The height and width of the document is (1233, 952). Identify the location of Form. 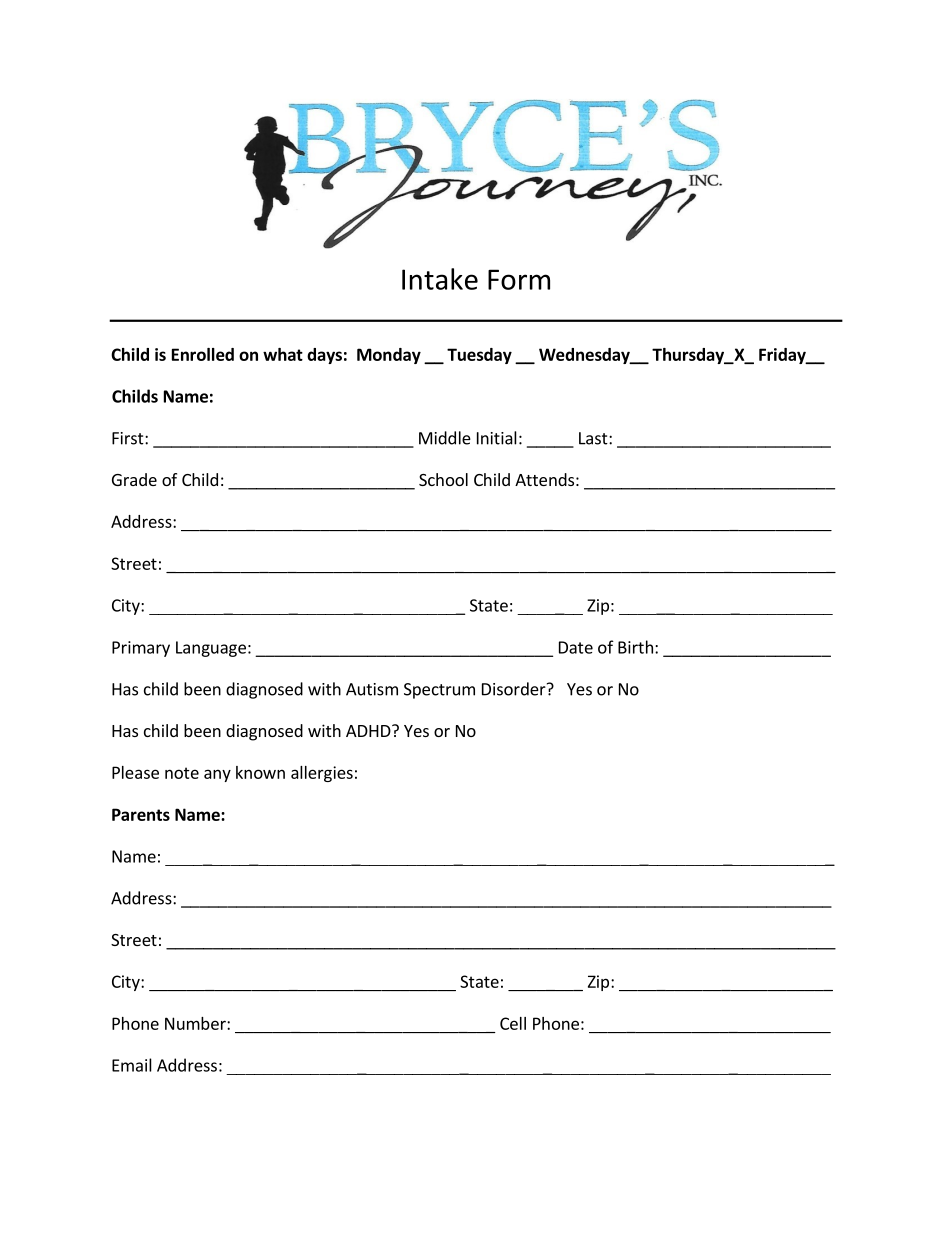
(519, 279).
